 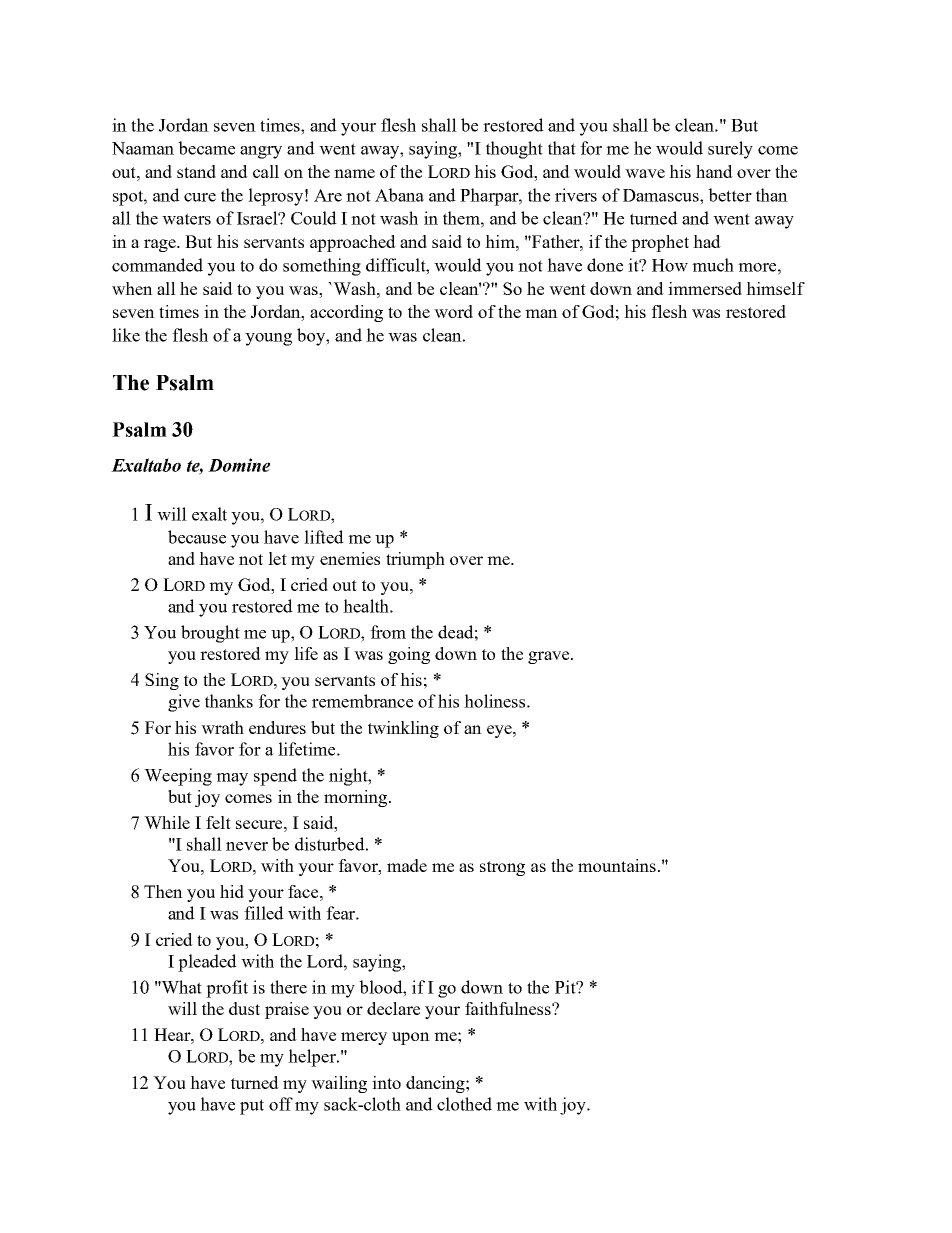 I want to click on word, so click(x=453, y=311).
